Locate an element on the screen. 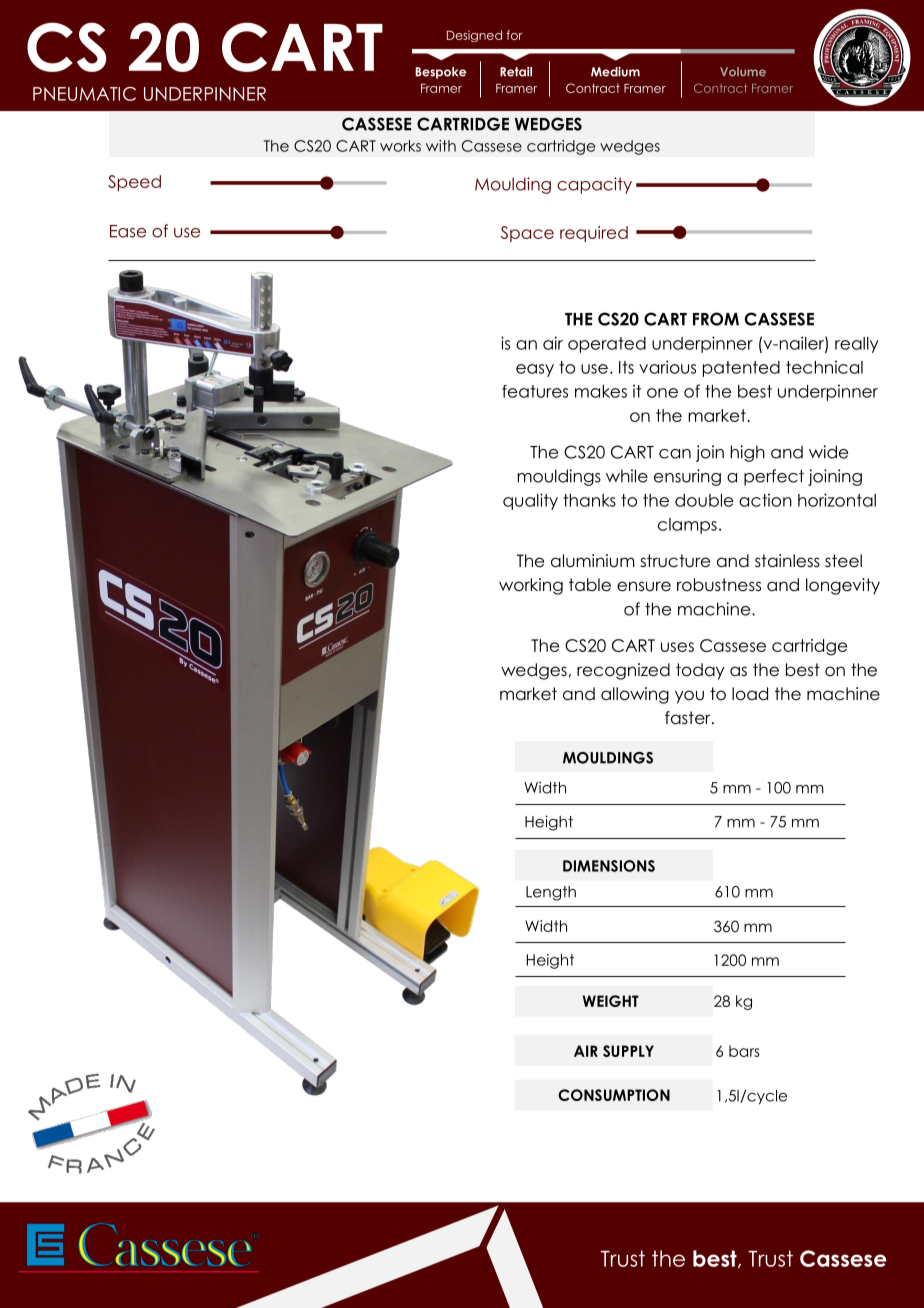 The image size is (924, 1308). CONSUMPTION is located at coordinates (614, 1095).
